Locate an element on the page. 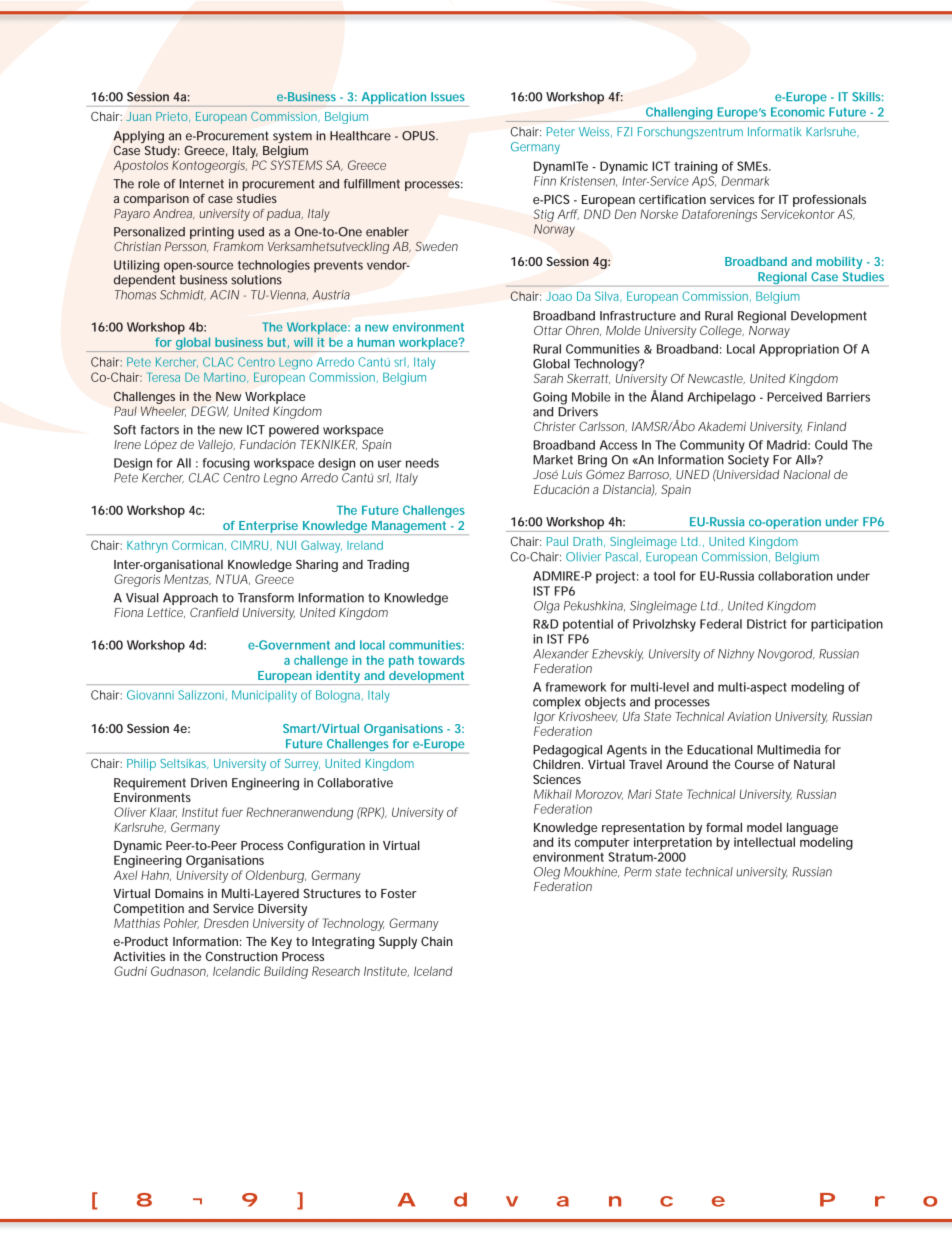 The height and width of the document is (1248, 952). Nizhny is located at coordinates (736, 655).
